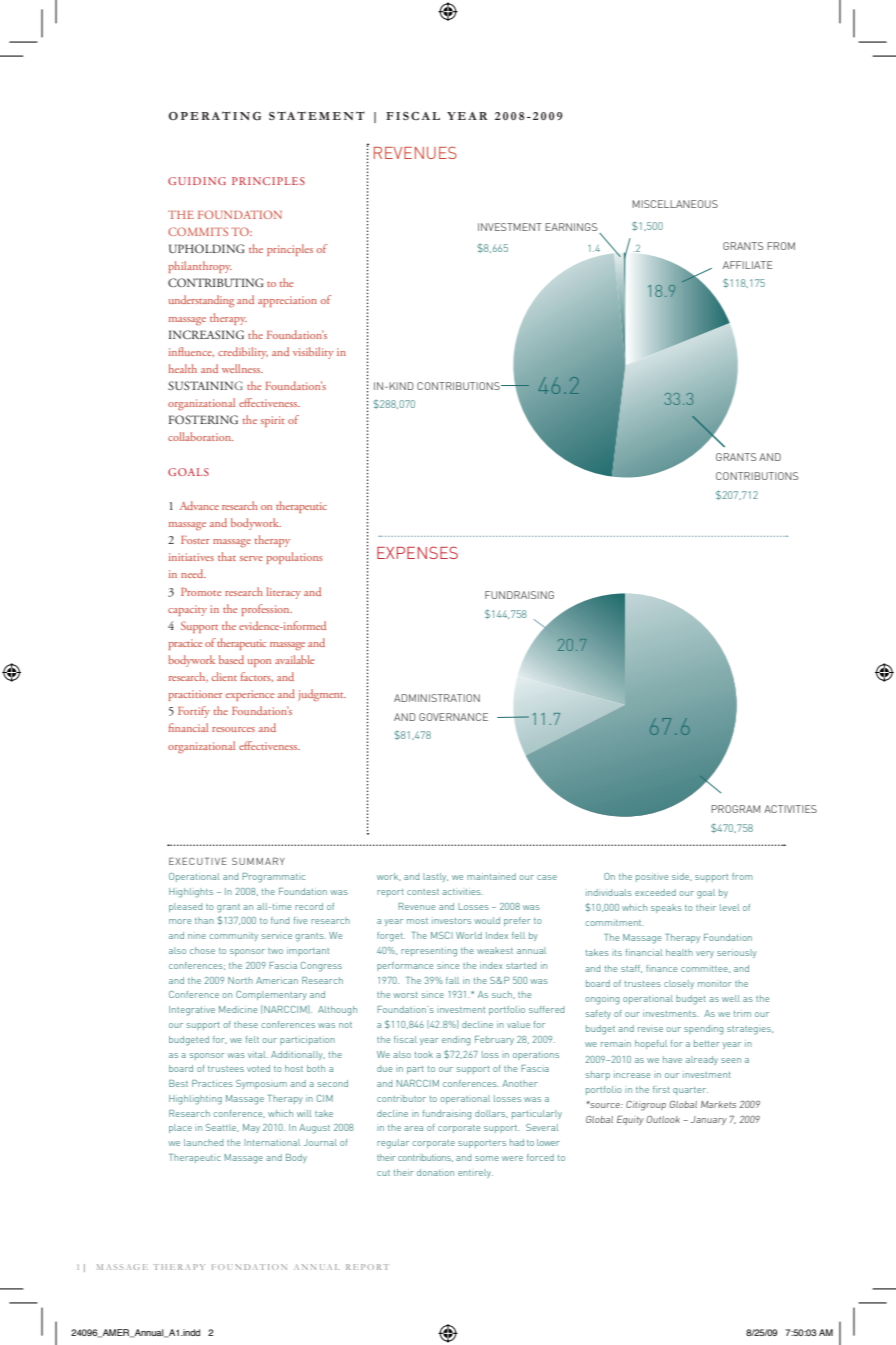 This page has width=896, height=1345. Describe the element at coordinates (705, 954) in the page. I see `very` at that location.
